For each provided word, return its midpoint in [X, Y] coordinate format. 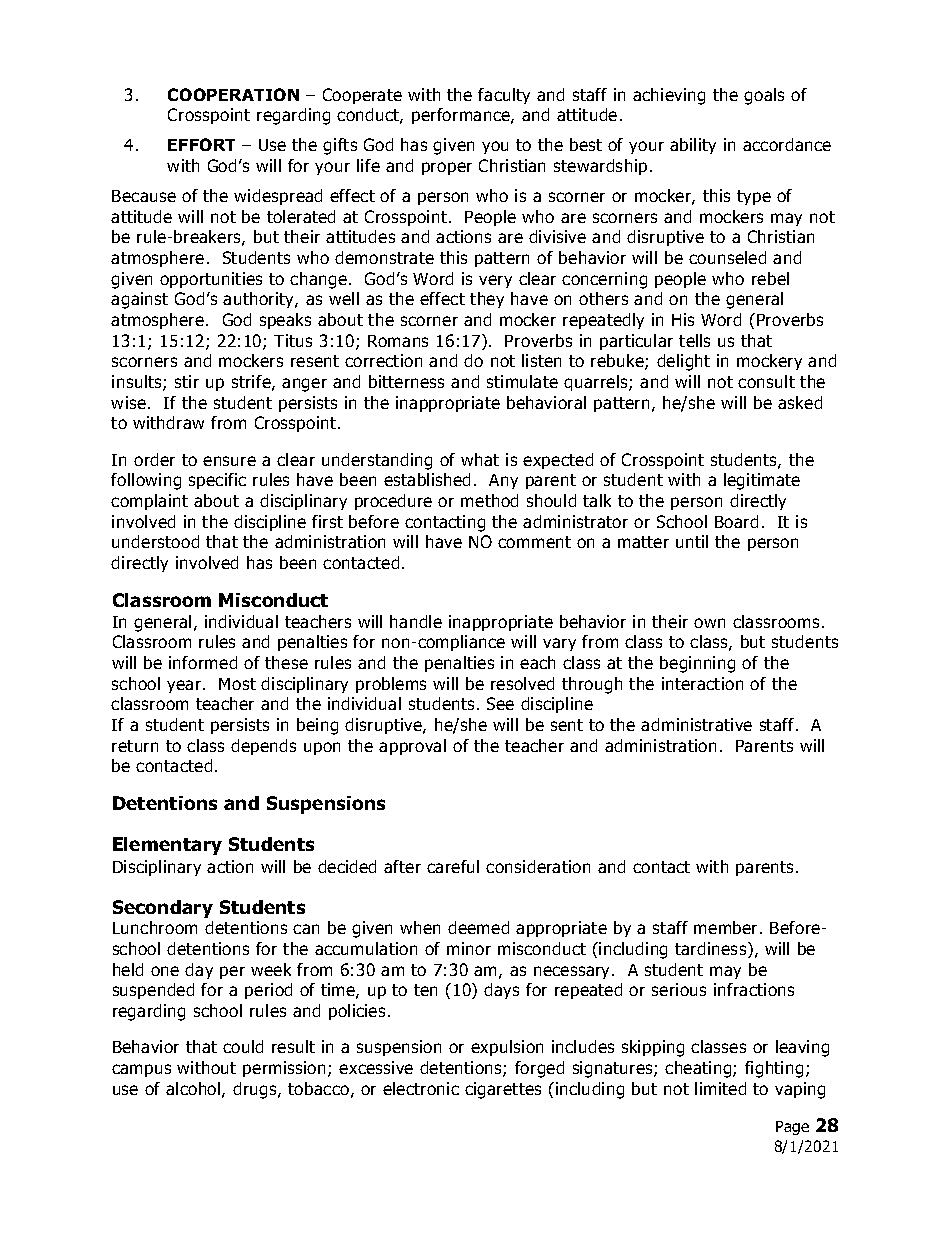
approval [412, 747]
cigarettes [503, 1090]
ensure [229, 461]
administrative [696, 724]
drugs [256, 1090]
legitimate [762, 481]
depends [263, 747]
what [480, 459]
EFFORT [201, 144]
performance [462, 116]
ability [693, 146]
